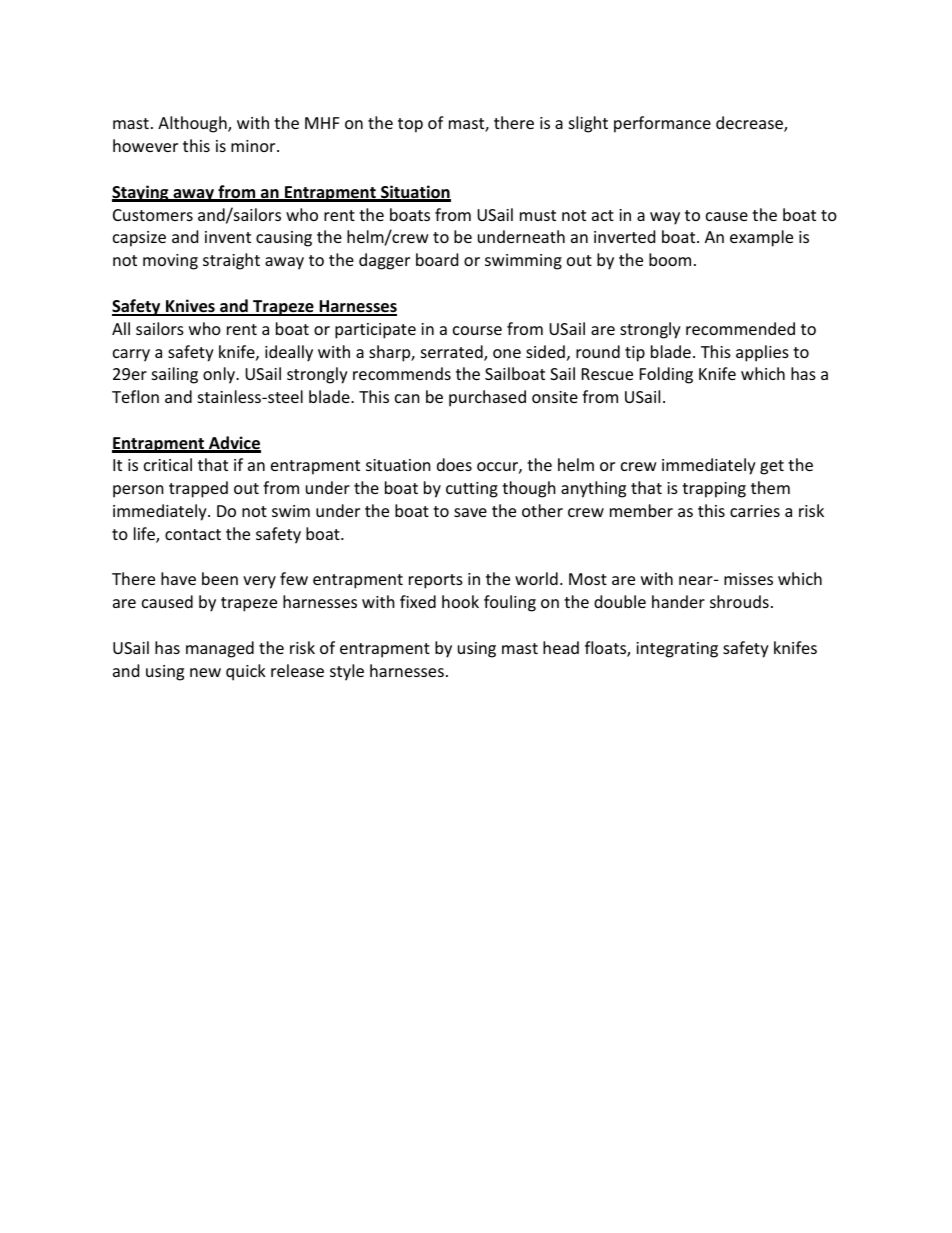 The height and width of the screenshot is (1233, 952). I want to click on managed, so click(220, 649).
